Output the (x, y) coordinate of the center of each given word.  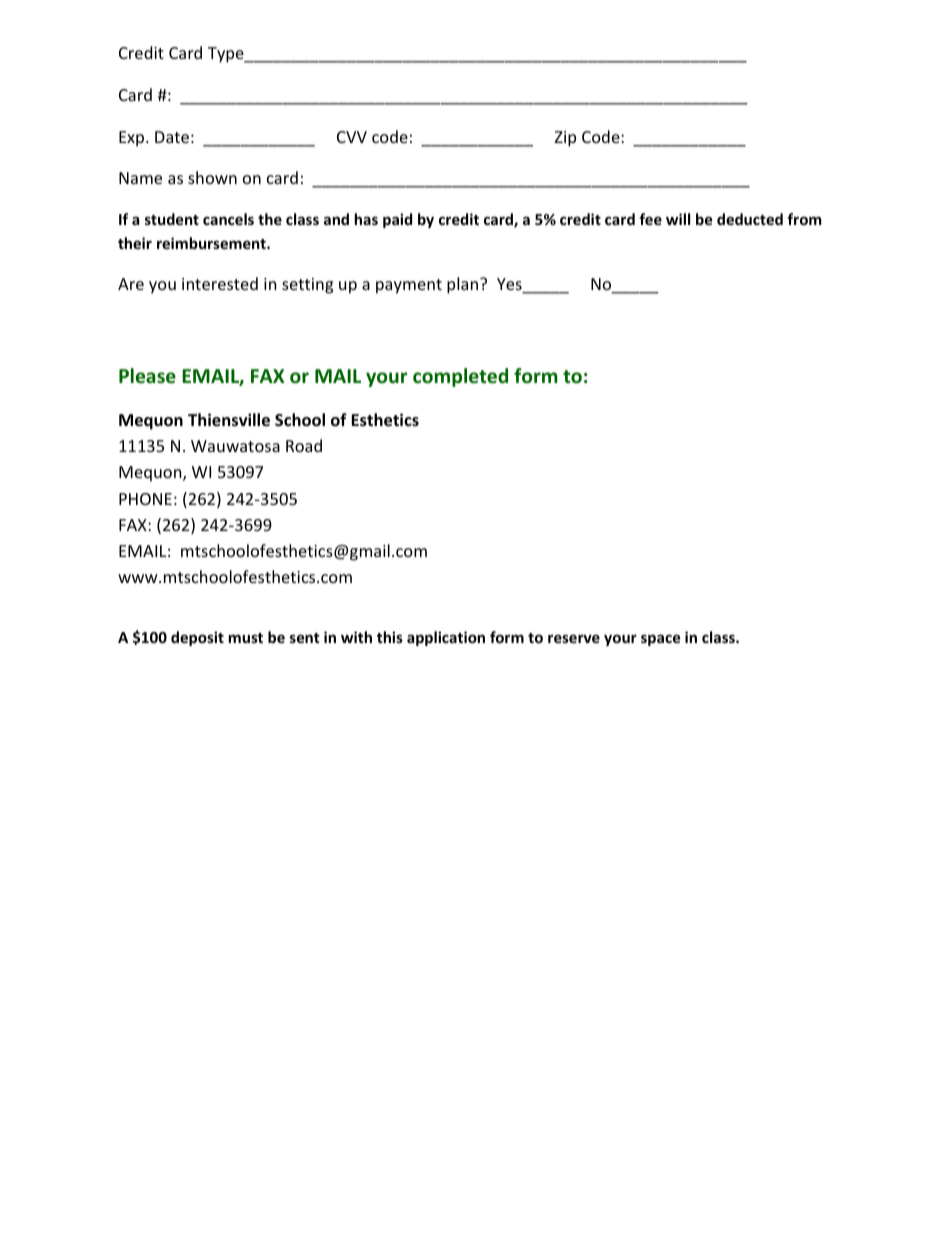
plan (464, 285)
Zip (565, 139)
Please (147, 376)
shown (212, 177)
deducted (750, 219)
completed (460, 377)
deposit (197, 638)
